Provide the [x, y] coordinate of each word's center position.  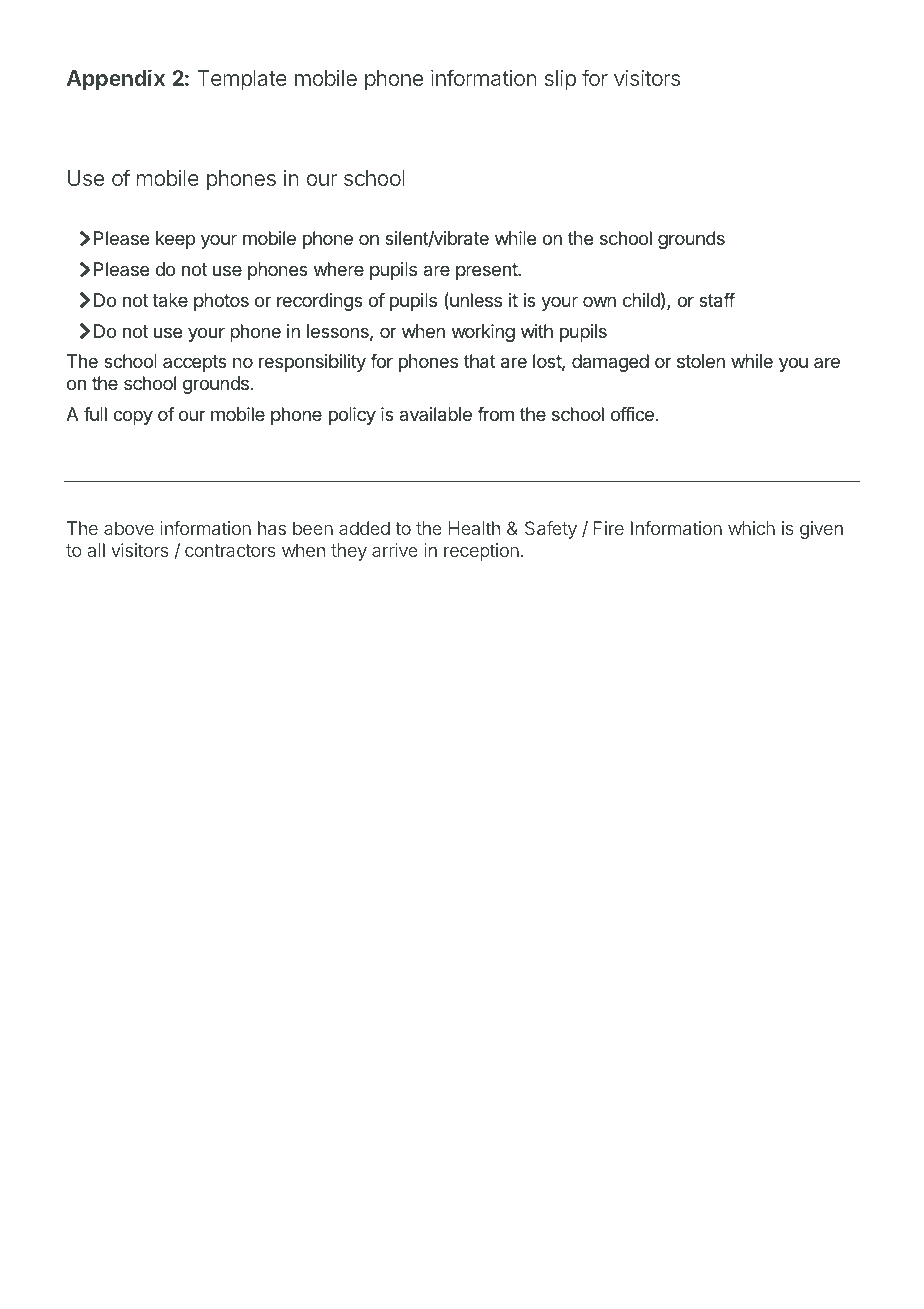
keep [175, 240]
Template [242, 80]
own [599, 301]
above [129, 528]
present [487, 271]
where [339, 269]
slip [560, 80]
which [751, 528]
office [632, 414]
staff [717, 300]
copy [133, 417]
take [170, 300]
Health [474, 528]
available [435, 414]
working [483, 333]
